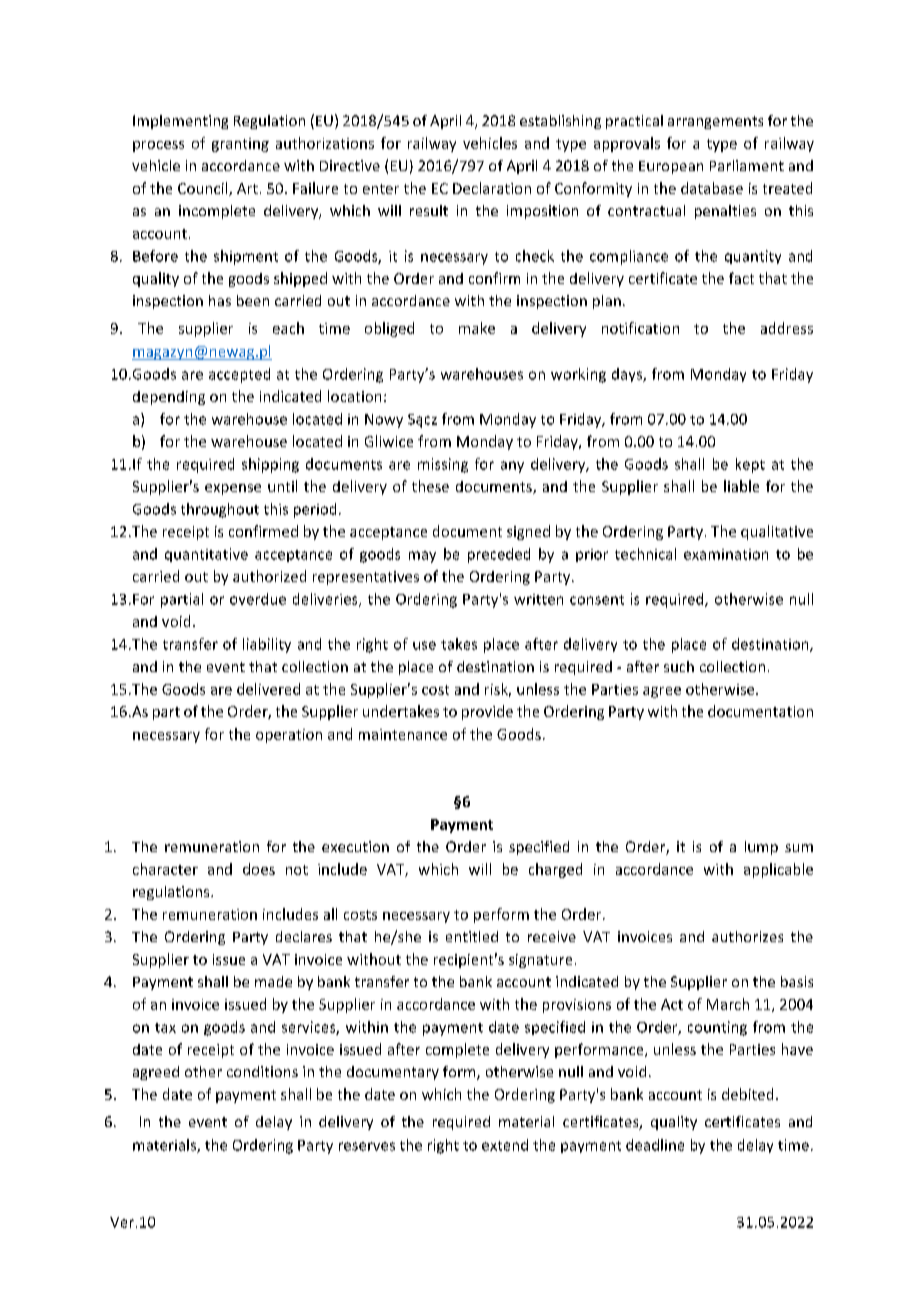 This page has height=1308, width=924. What do you see at coordinates (262, 1071) in the page?
I see `conditions` at bounding box center [262, 1071].
